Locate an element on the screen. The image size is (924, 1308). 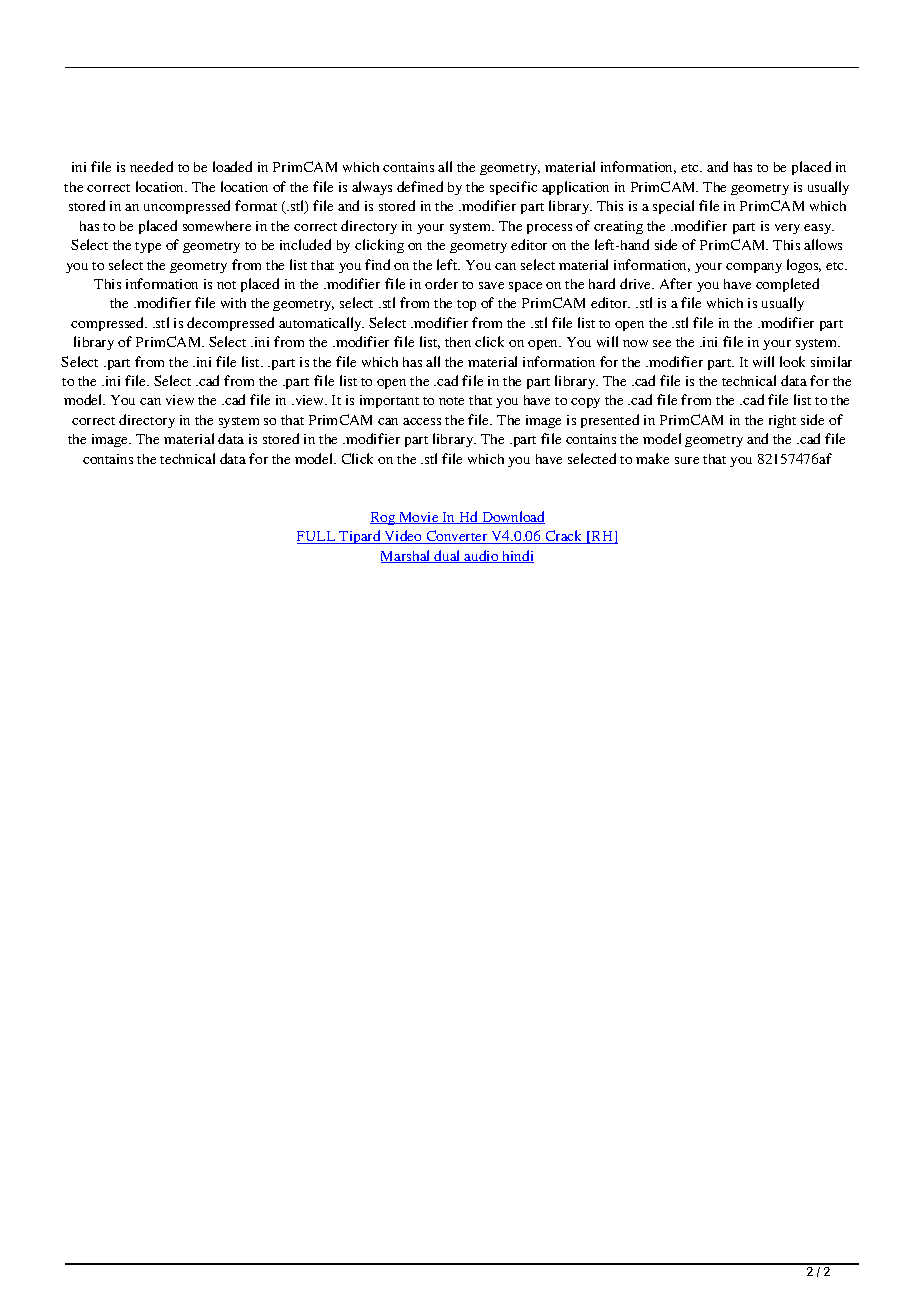
make is located at coordinates (652, 458).
